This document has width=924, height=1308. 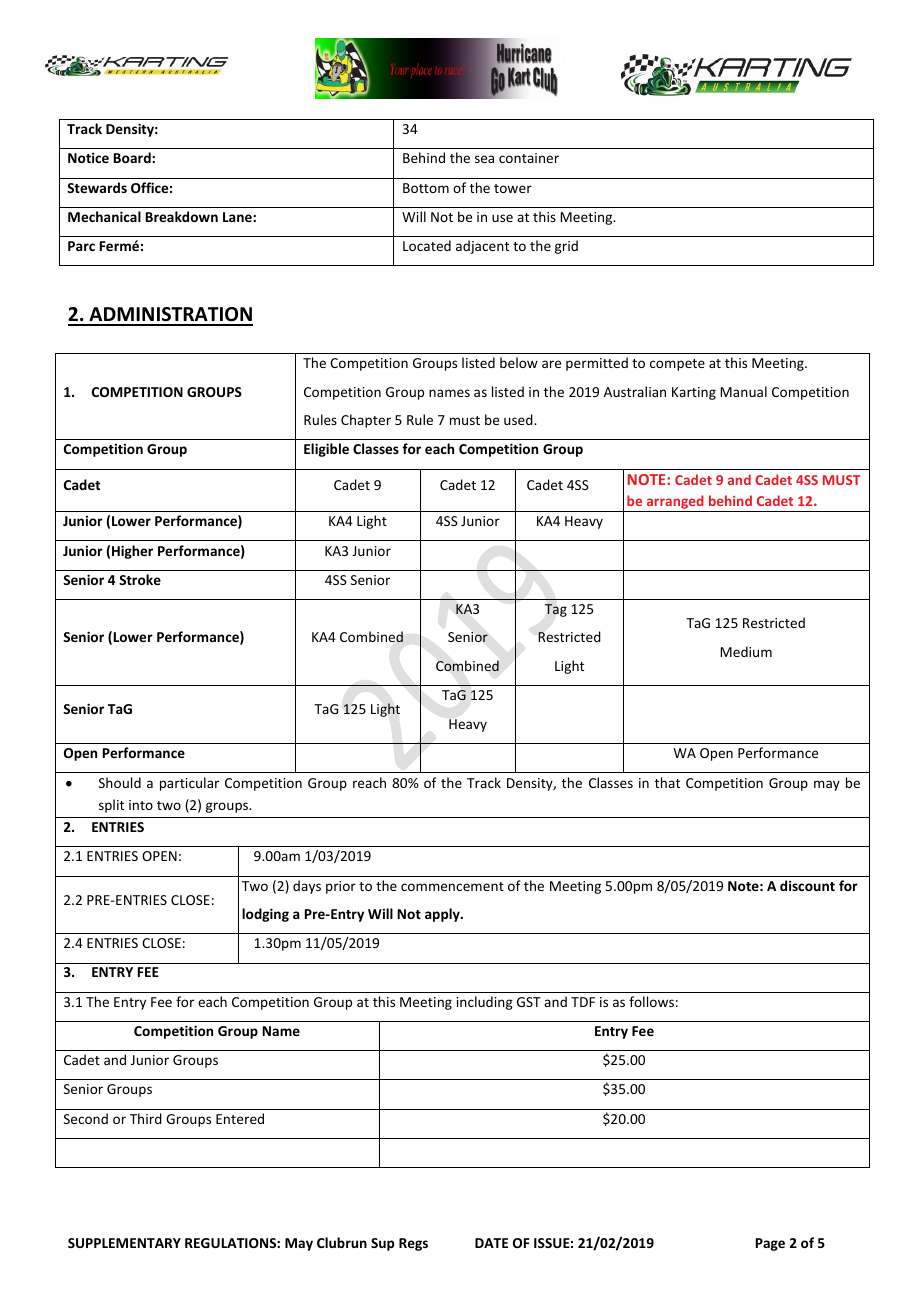 What do you see at coordinates (124, 1243) in the document?
I see `SUPPLEMENTARY` at bounding box center [124, 1243].
